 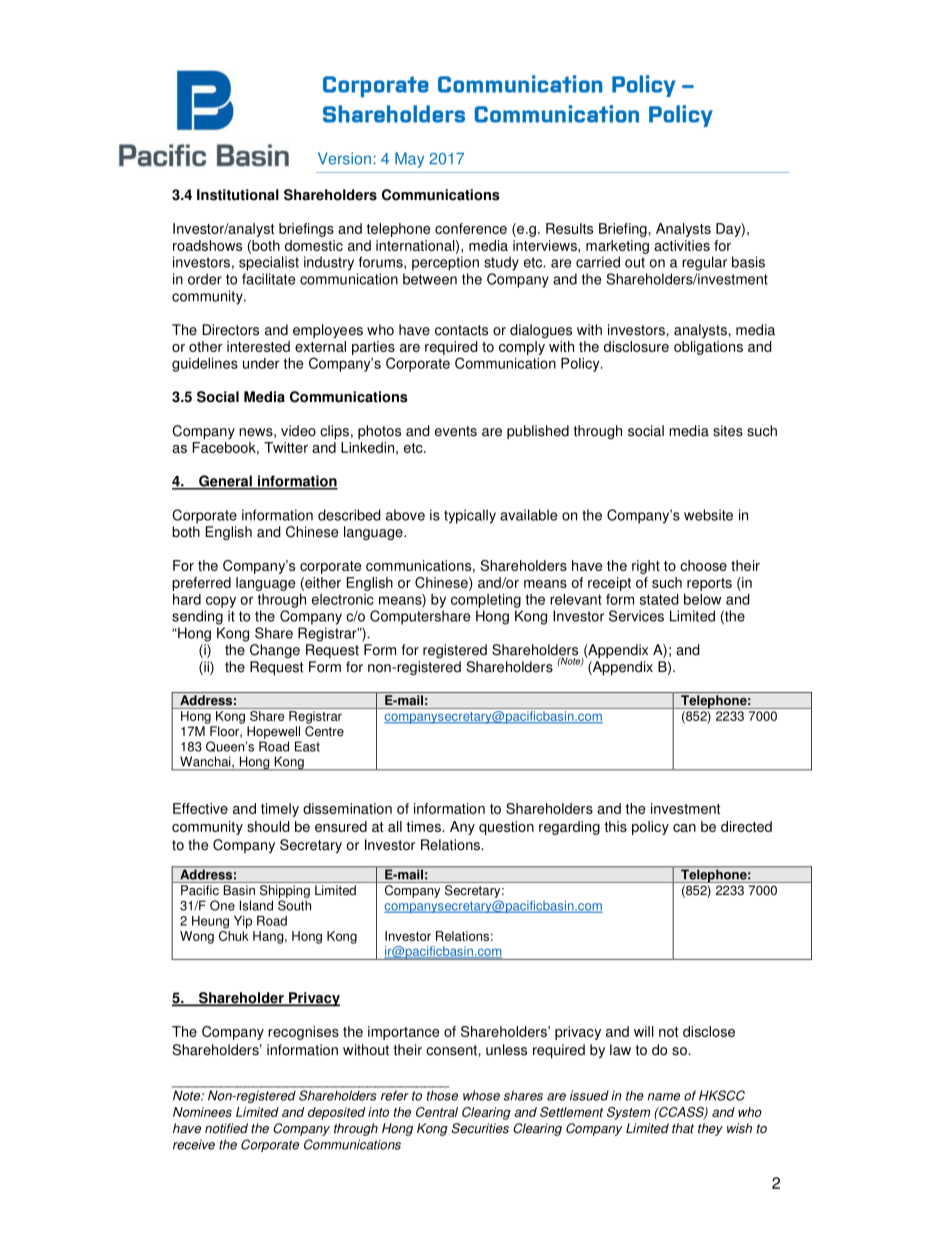 I want to click on completing, so click(x=486, y=601).
